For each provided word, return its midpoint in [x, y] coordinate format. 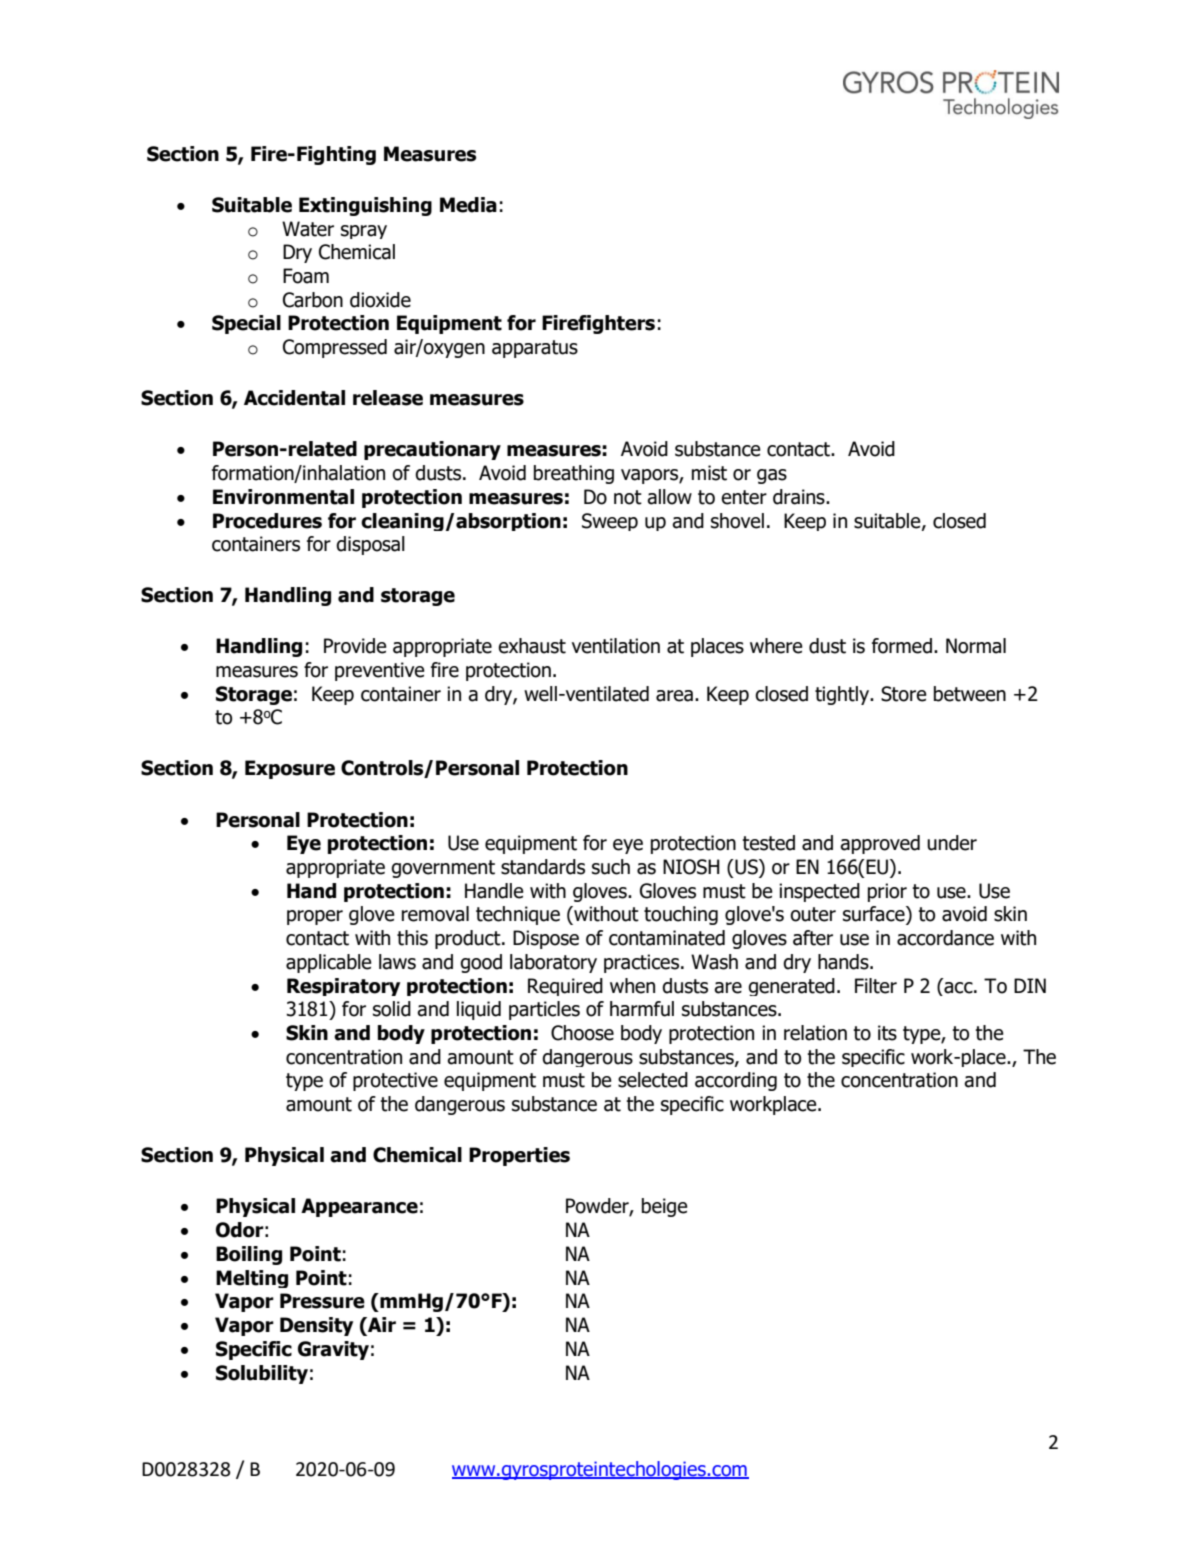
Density [316, 1326]
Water [308, 229]
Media [468, 205]
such [611, 867]
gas [772, 476]
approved [880, 844]
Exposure [290, 769]
